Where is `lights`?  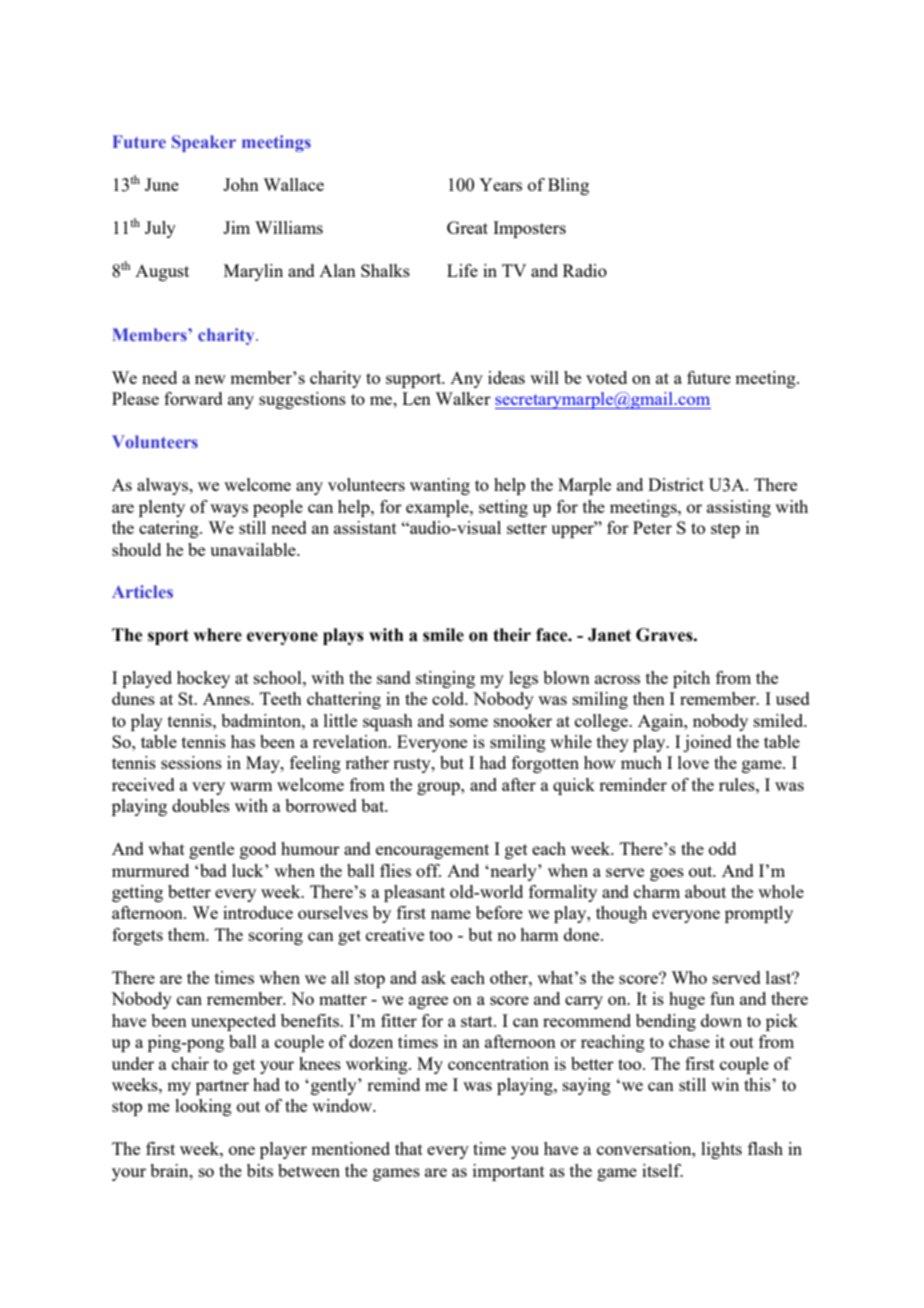 lights is located at coordinates (721, 1150).
